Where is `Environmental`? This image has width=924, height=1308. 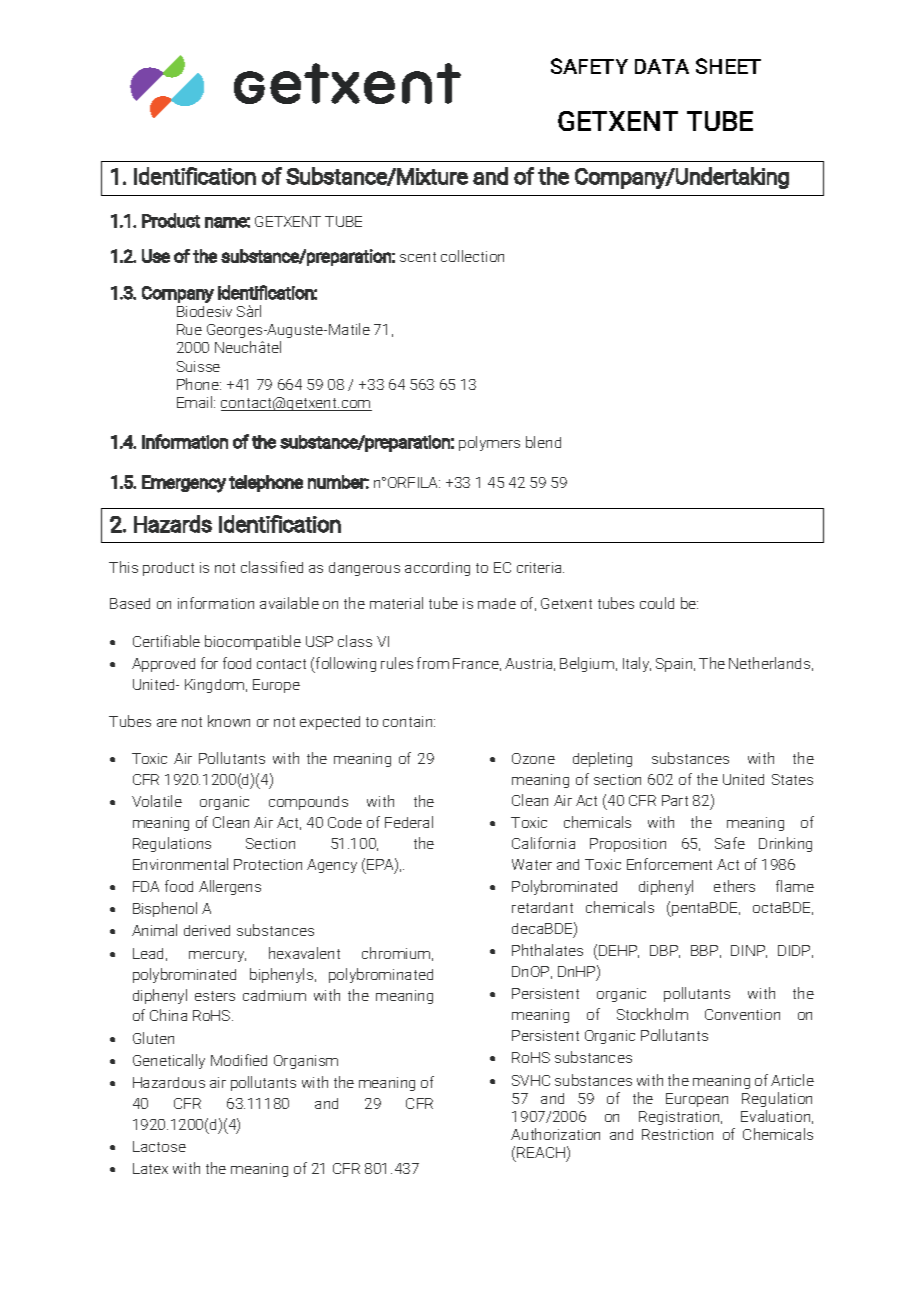
Environmental is located at coordinates (180, 864).
